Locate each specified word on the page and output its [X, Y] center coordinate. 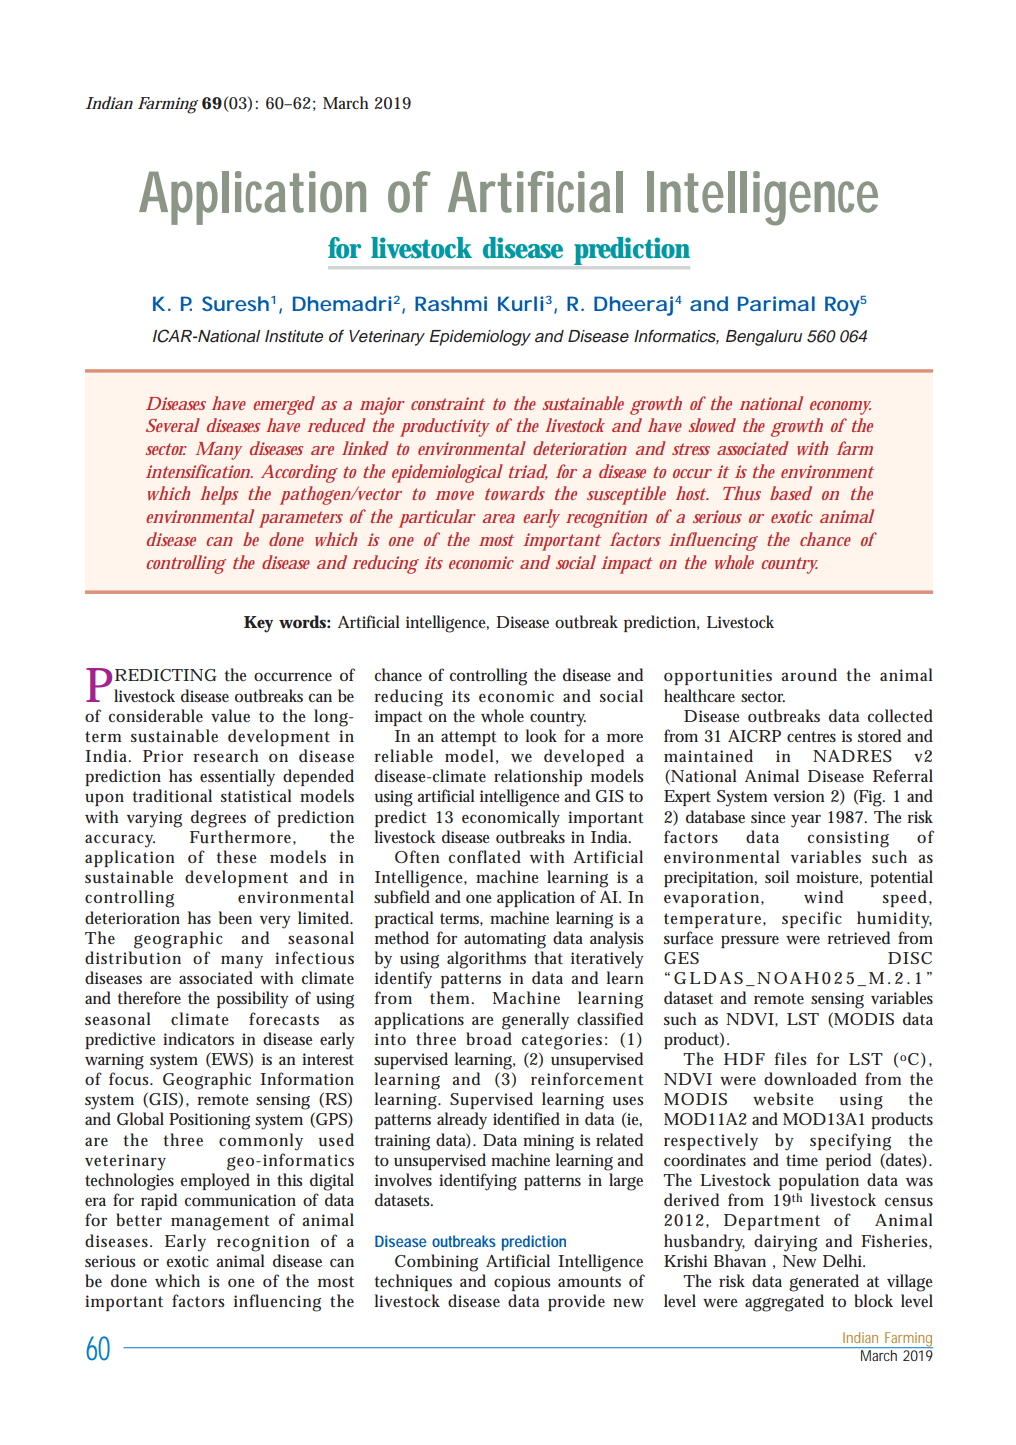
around [809, 675]
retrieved [859, 937]
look [541, 735]
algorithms [486, 960]
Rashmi [451, 303]
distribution [133, 958]
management [220, 1223]
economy [840, 408]
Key [258, 624]
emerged [284, 405]
